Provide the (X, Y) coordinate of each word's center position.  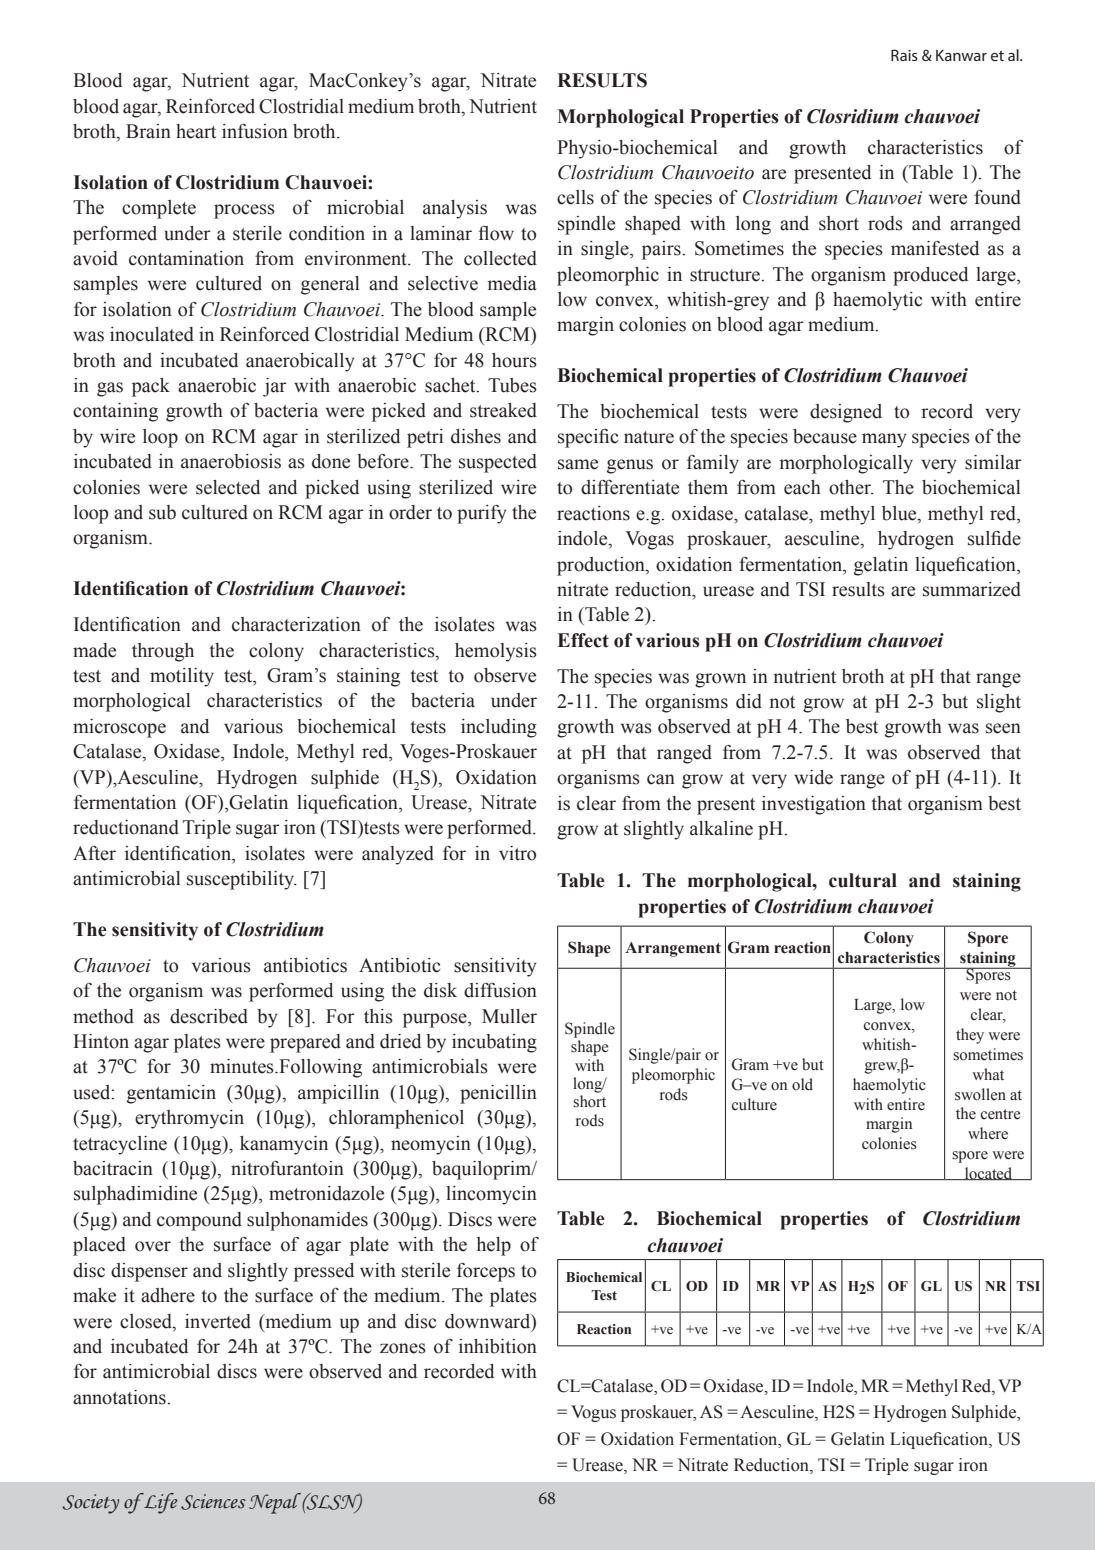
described (209, 1016)
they (970, 1036)
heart (196, 131)
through (163, 652)
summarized (972, 589)
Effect (583, 640)
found (997, 197)
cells (575, 197)
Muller (509, 1016)
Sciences (213, 1502)
